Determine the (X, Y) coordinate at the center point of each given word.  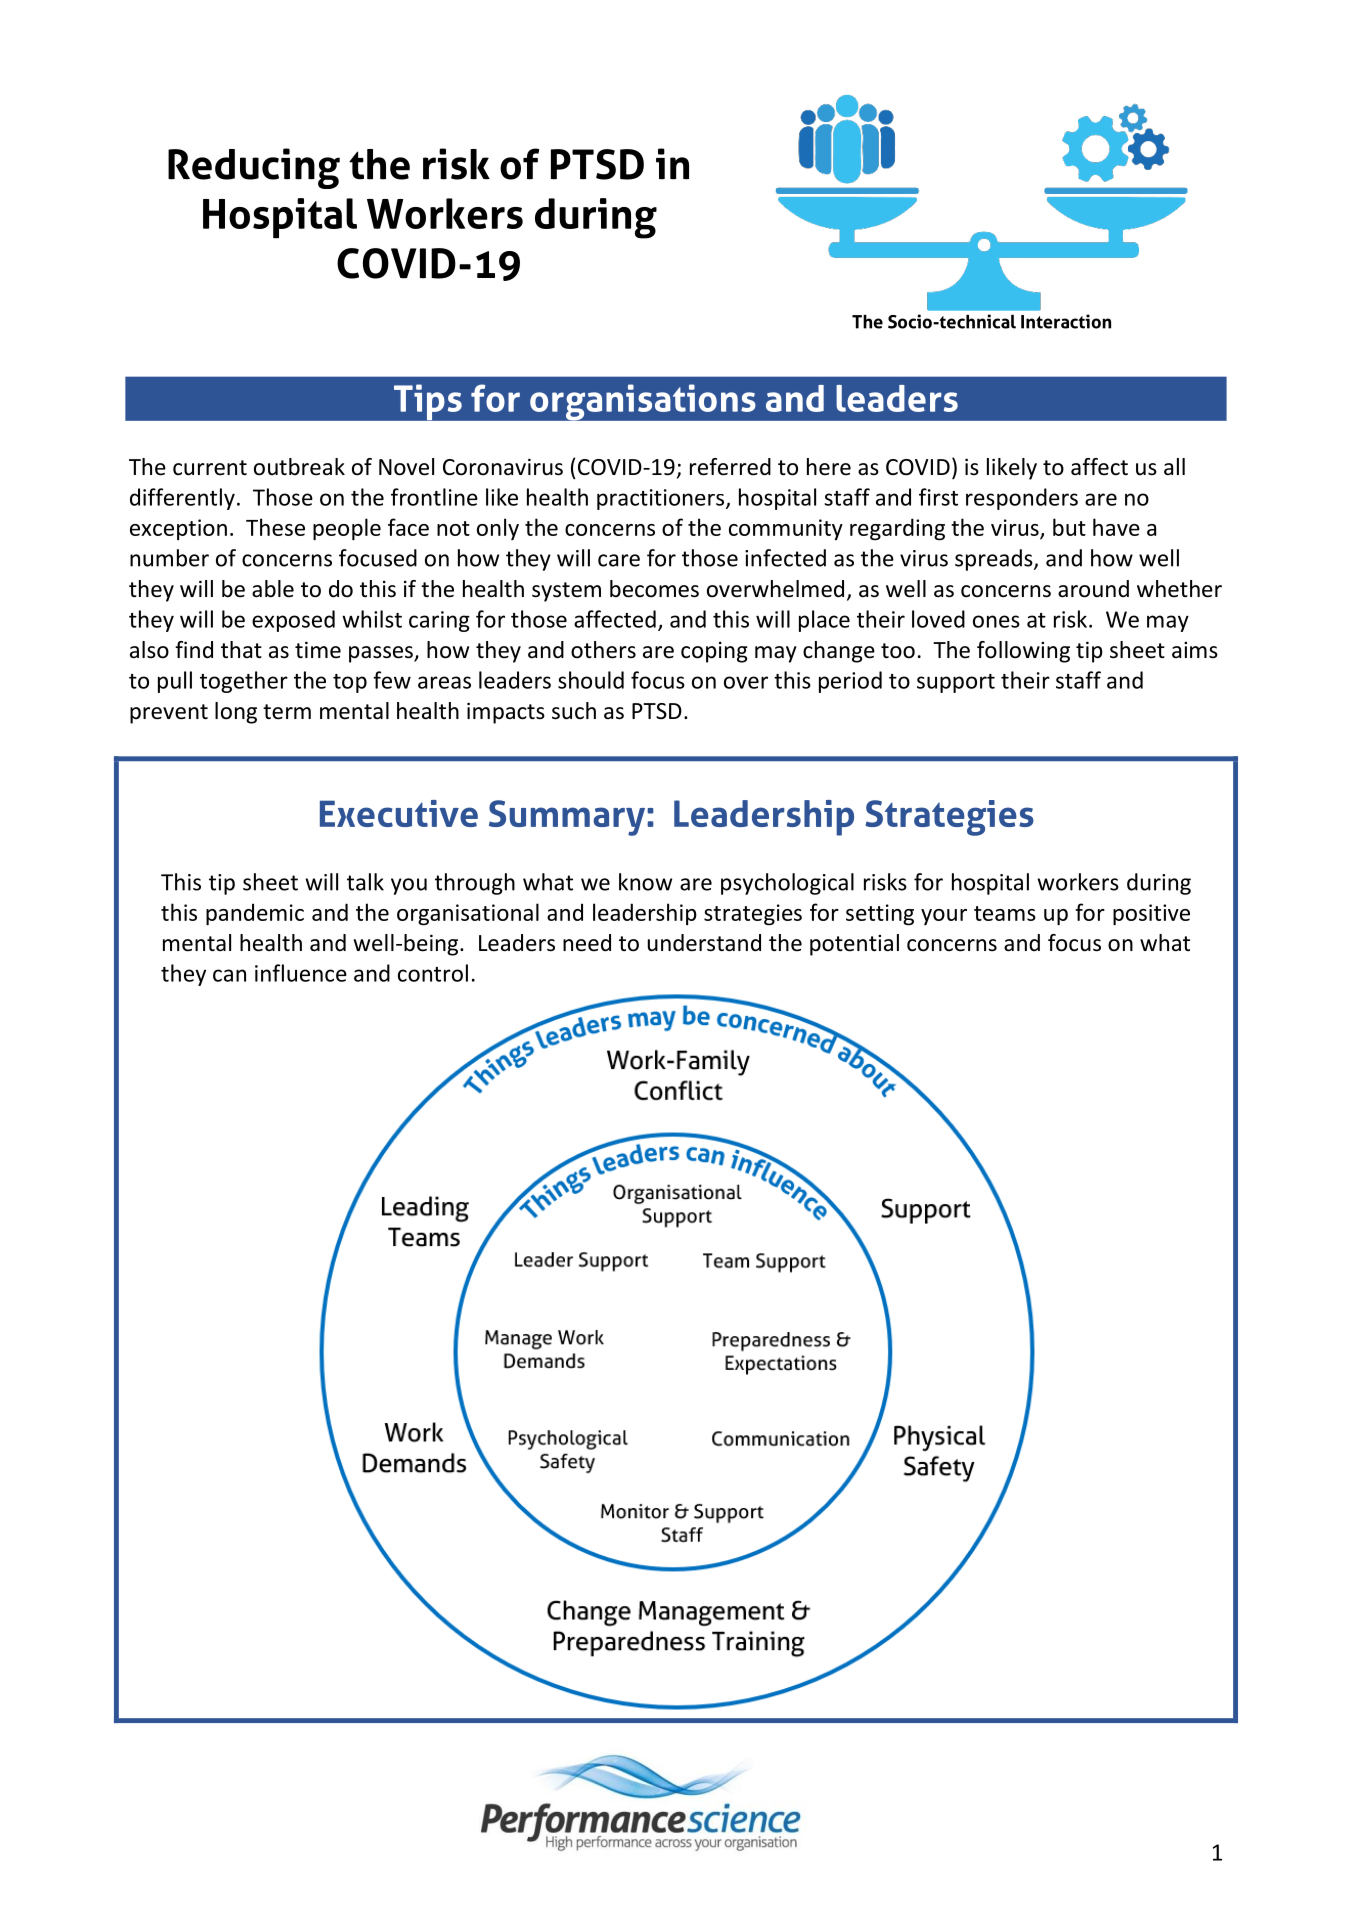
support (956, 683)
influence (301, 973)
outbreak (299, 467)
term (287, 712)
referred (730, 467)
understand (704, 943)
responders (1022, 499)
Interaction (1066, 321)
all (1174, 466)
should (591, 680)
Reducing (254, 168)
